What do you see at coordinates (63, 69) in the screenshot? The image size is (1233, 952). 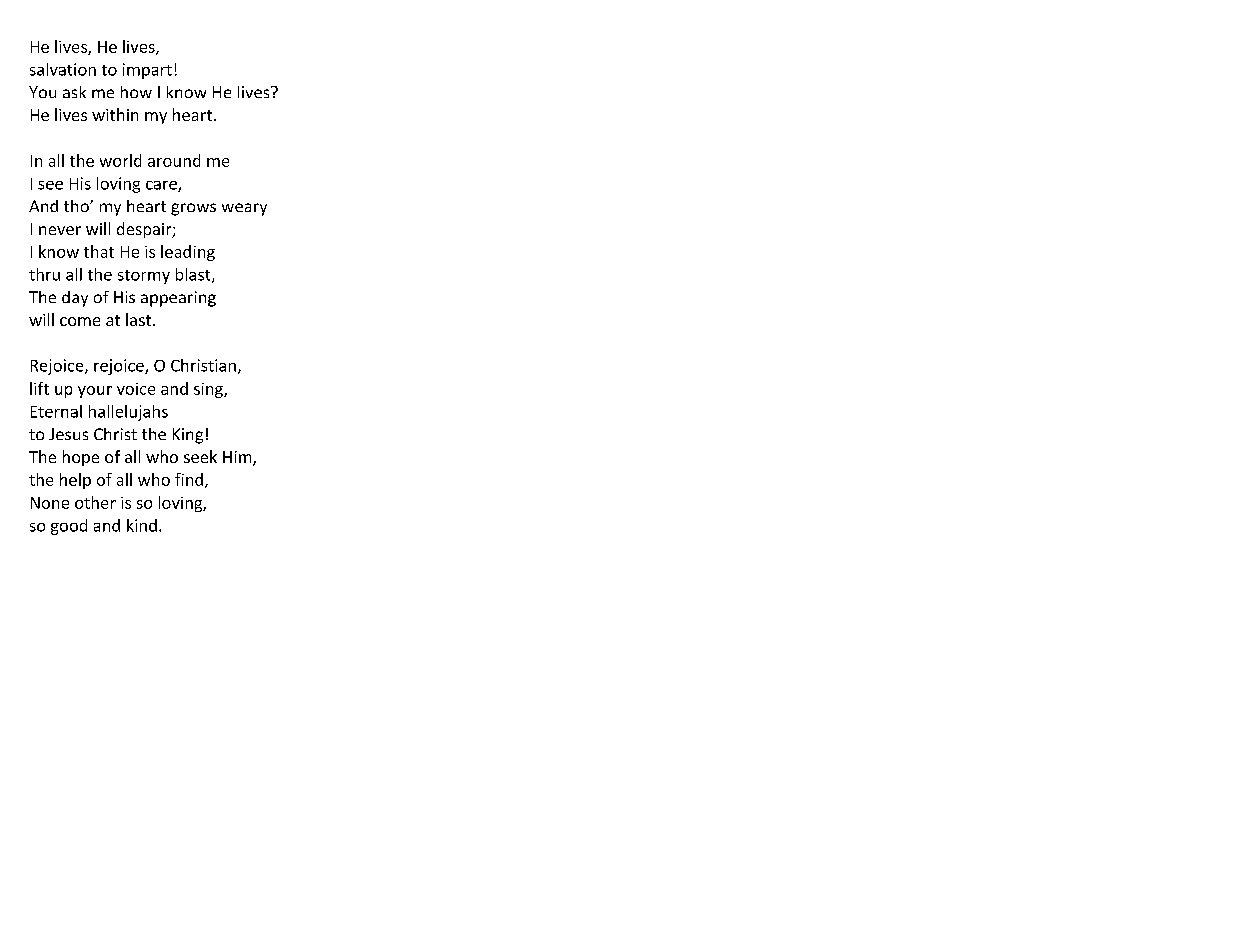 I see `salvation` at bounding box center [63, 69].
